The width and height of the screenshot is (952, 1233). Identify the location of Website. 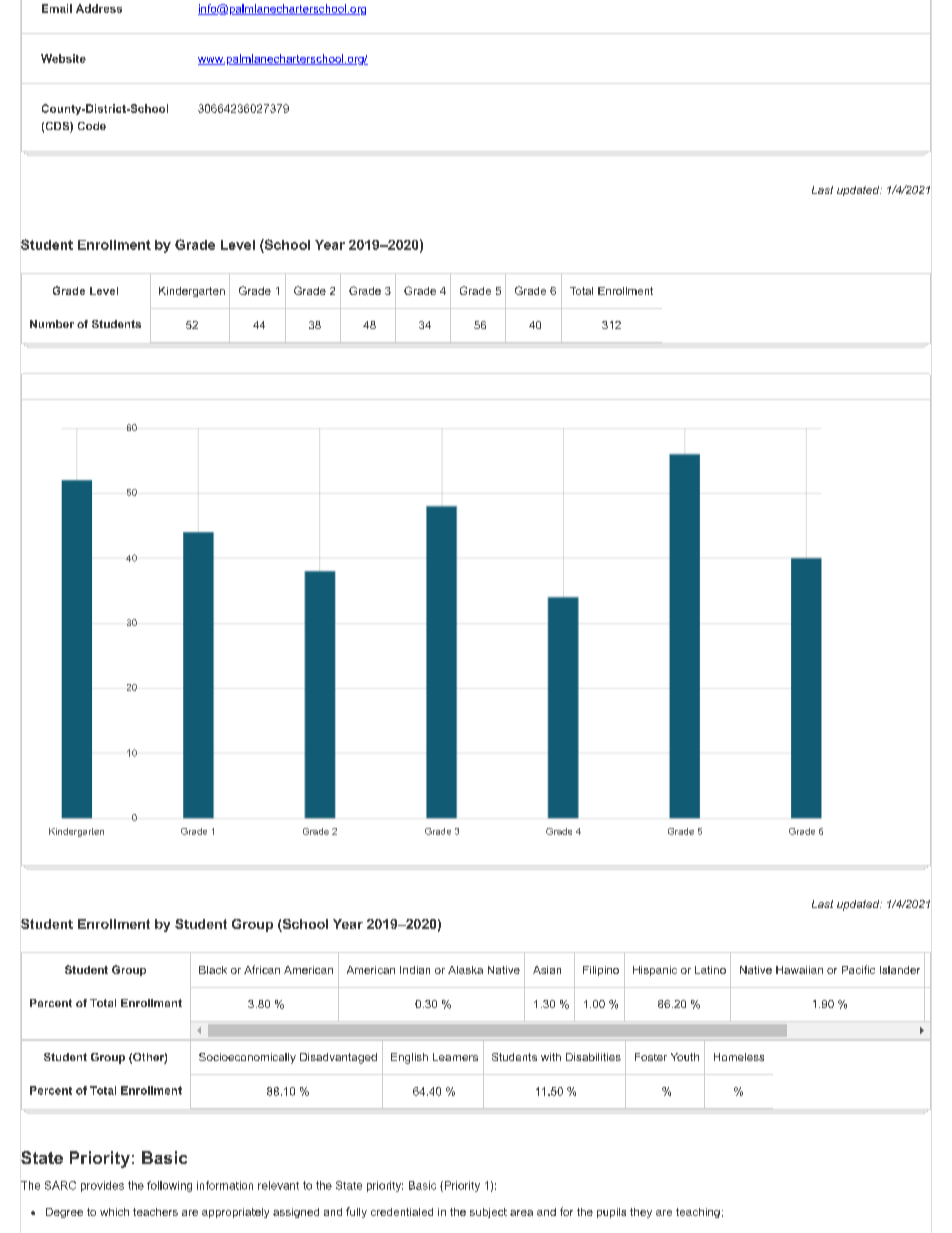
(63, 58).
